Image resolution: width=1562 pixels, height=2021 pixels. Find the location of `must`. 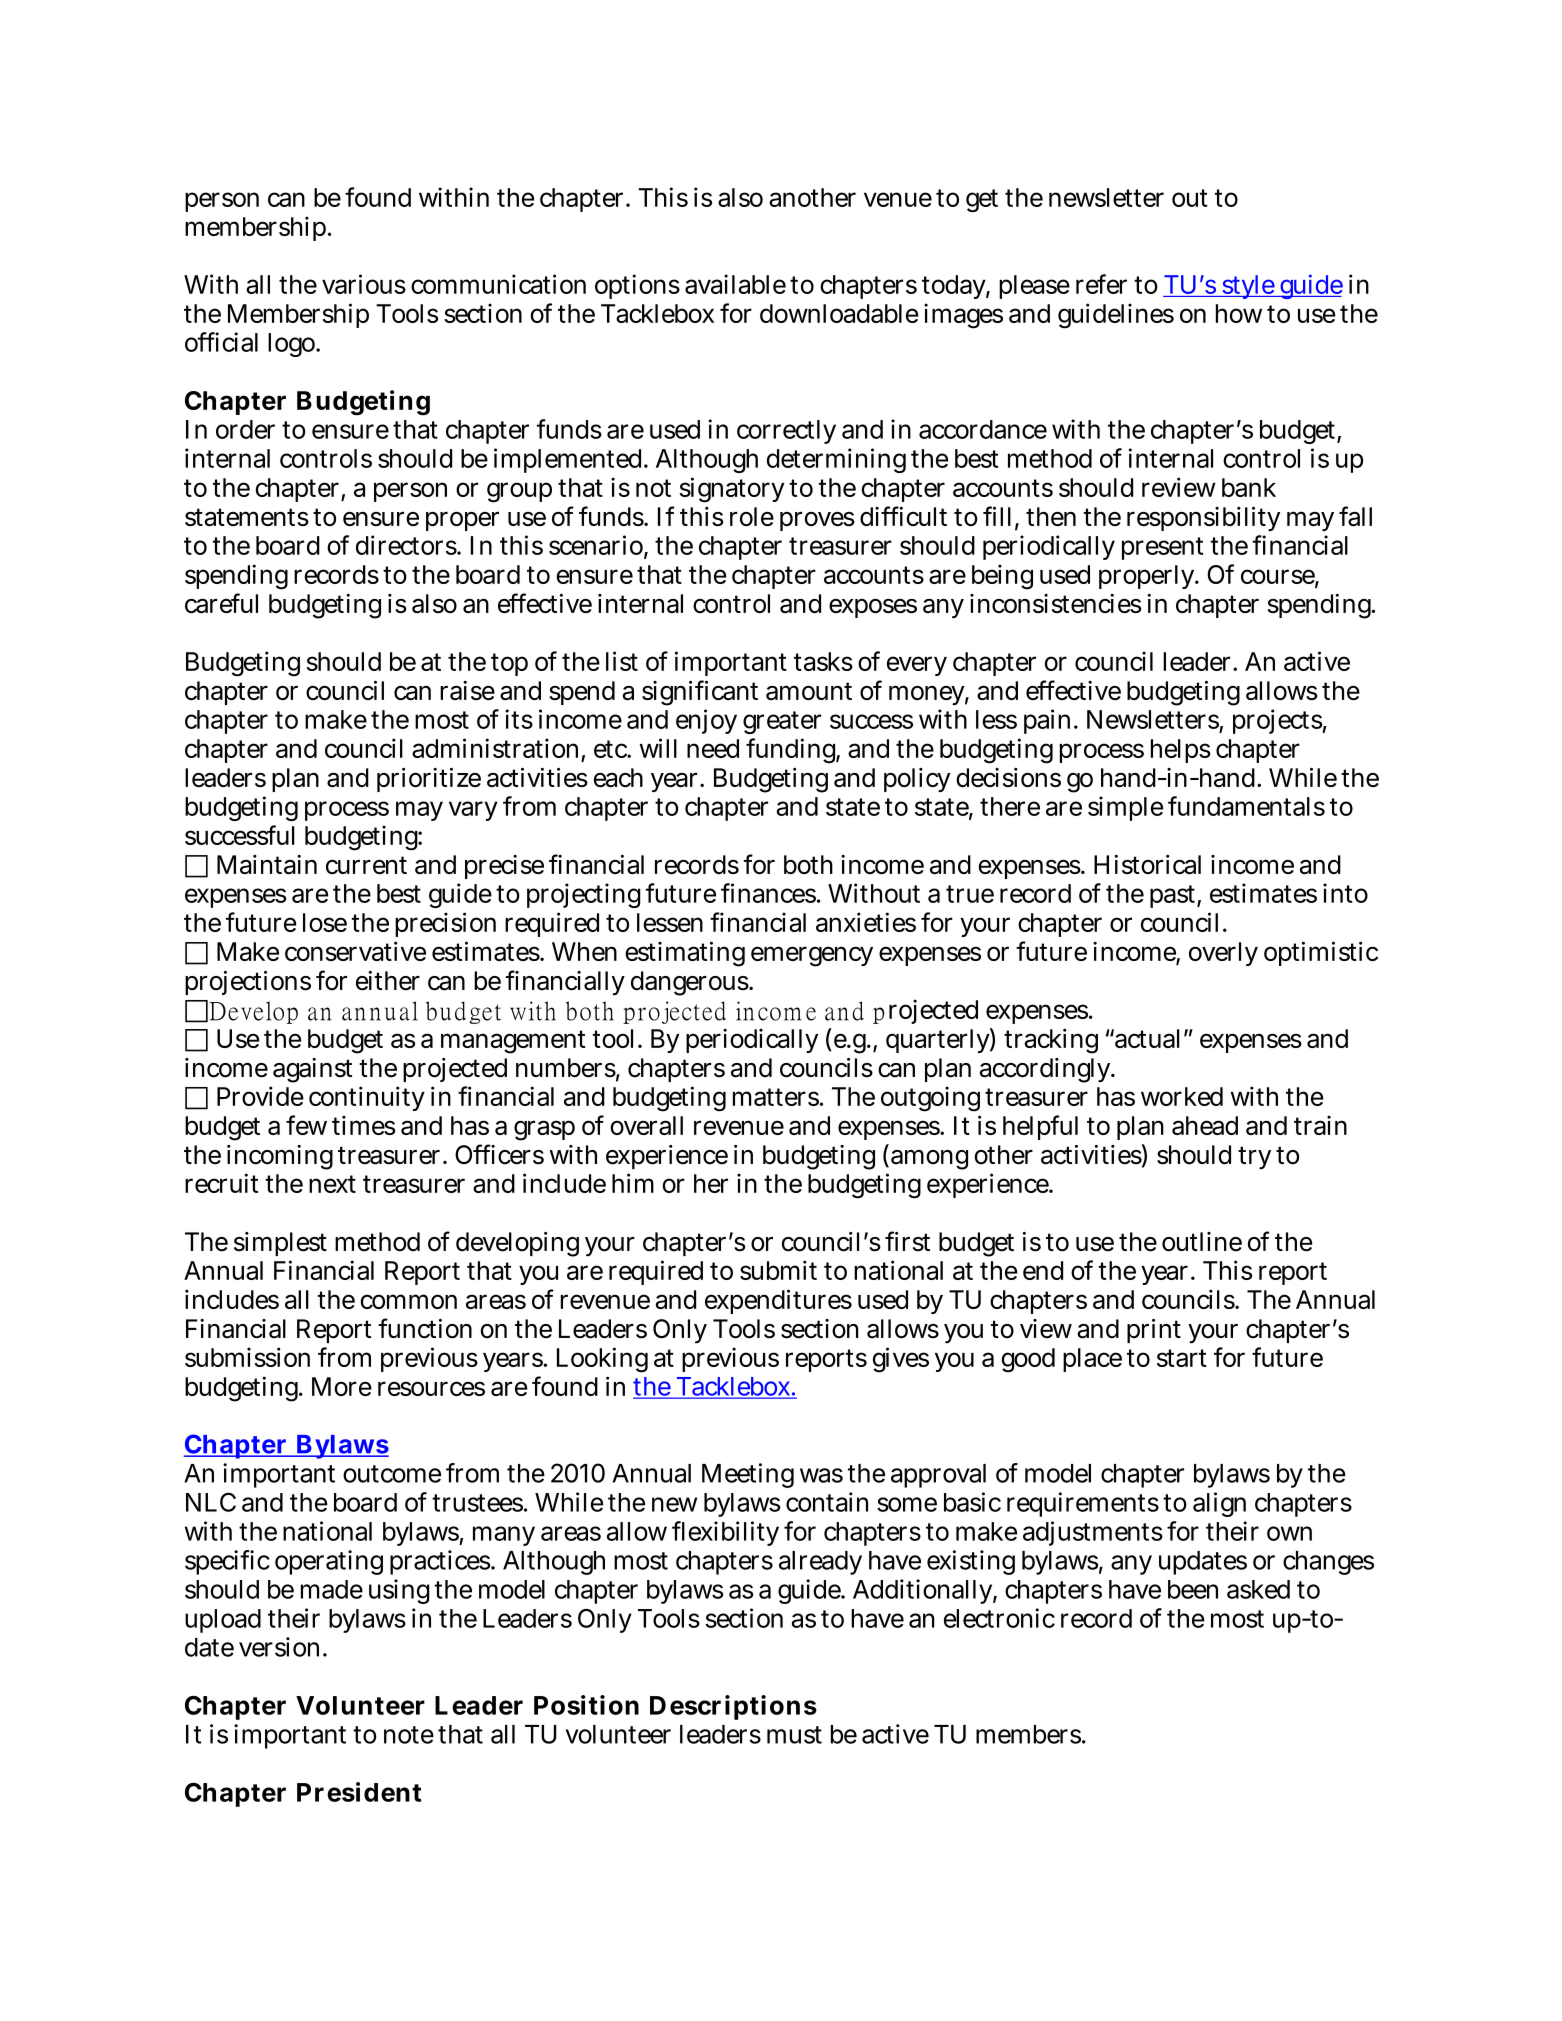

must is located at coordinates (794, 1735).
